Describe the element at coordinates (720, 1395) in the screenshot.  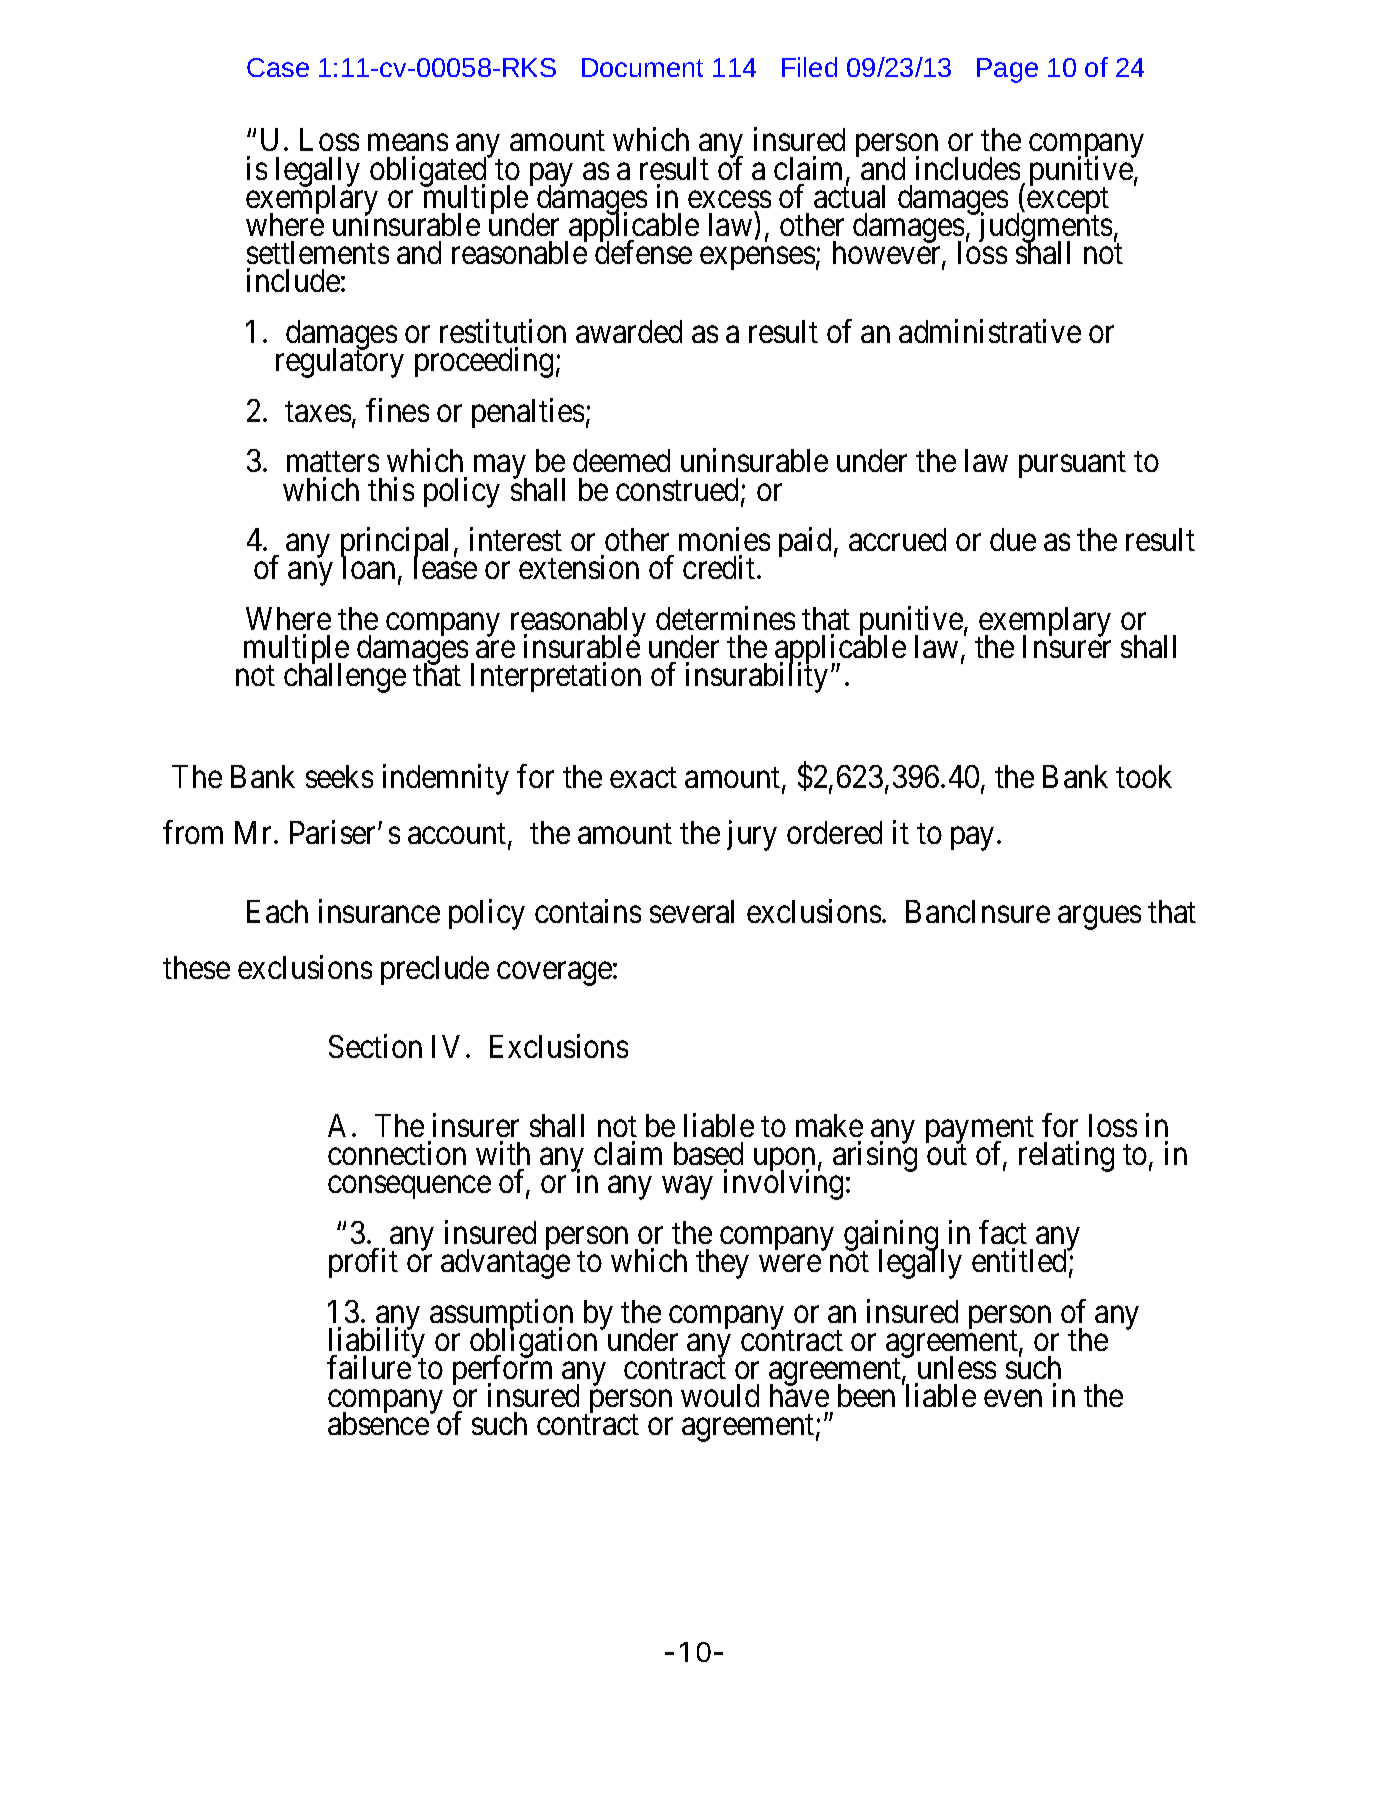
I see `would` at that location.
